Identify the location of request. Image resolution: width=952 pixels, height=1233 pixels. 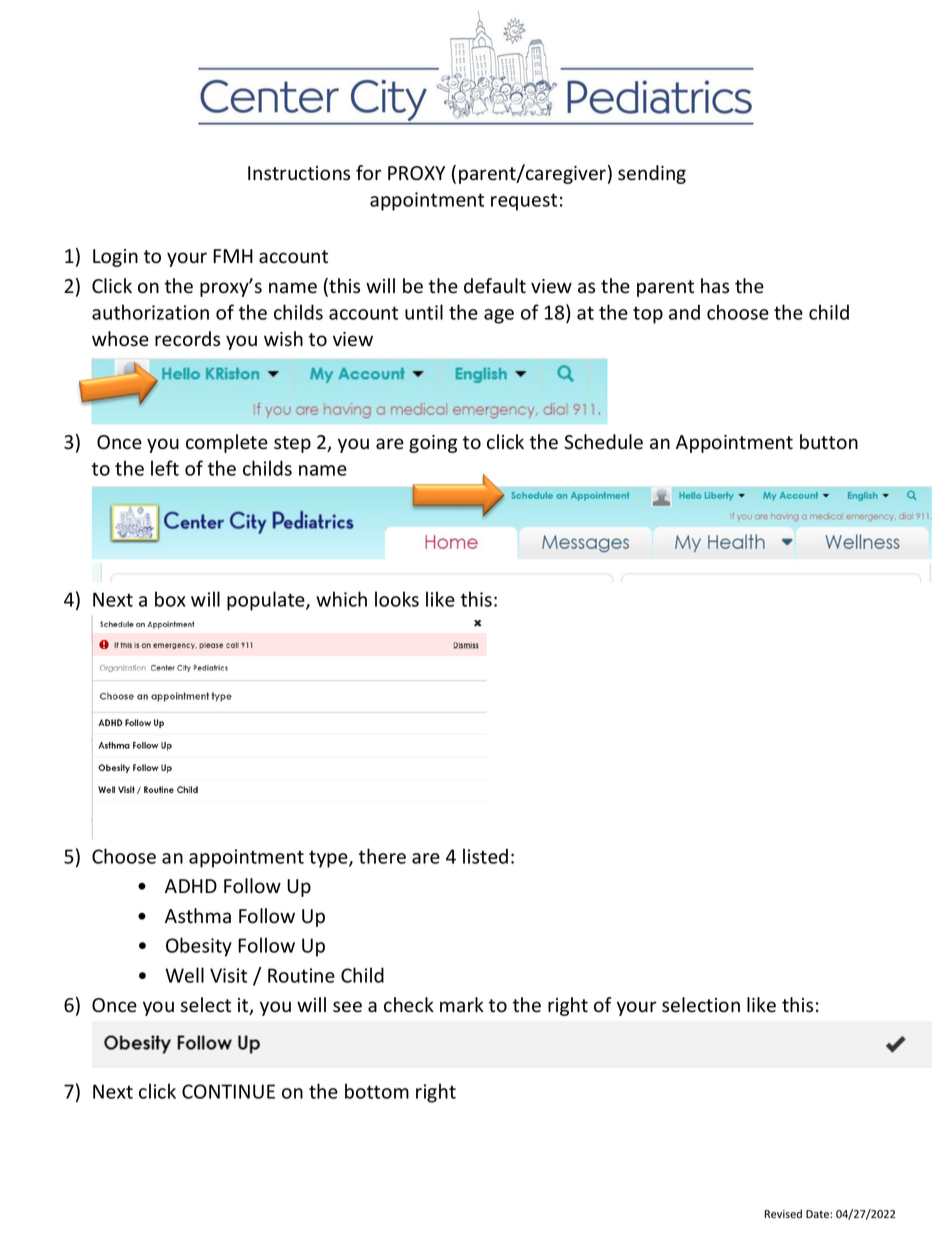
(524, 202).
